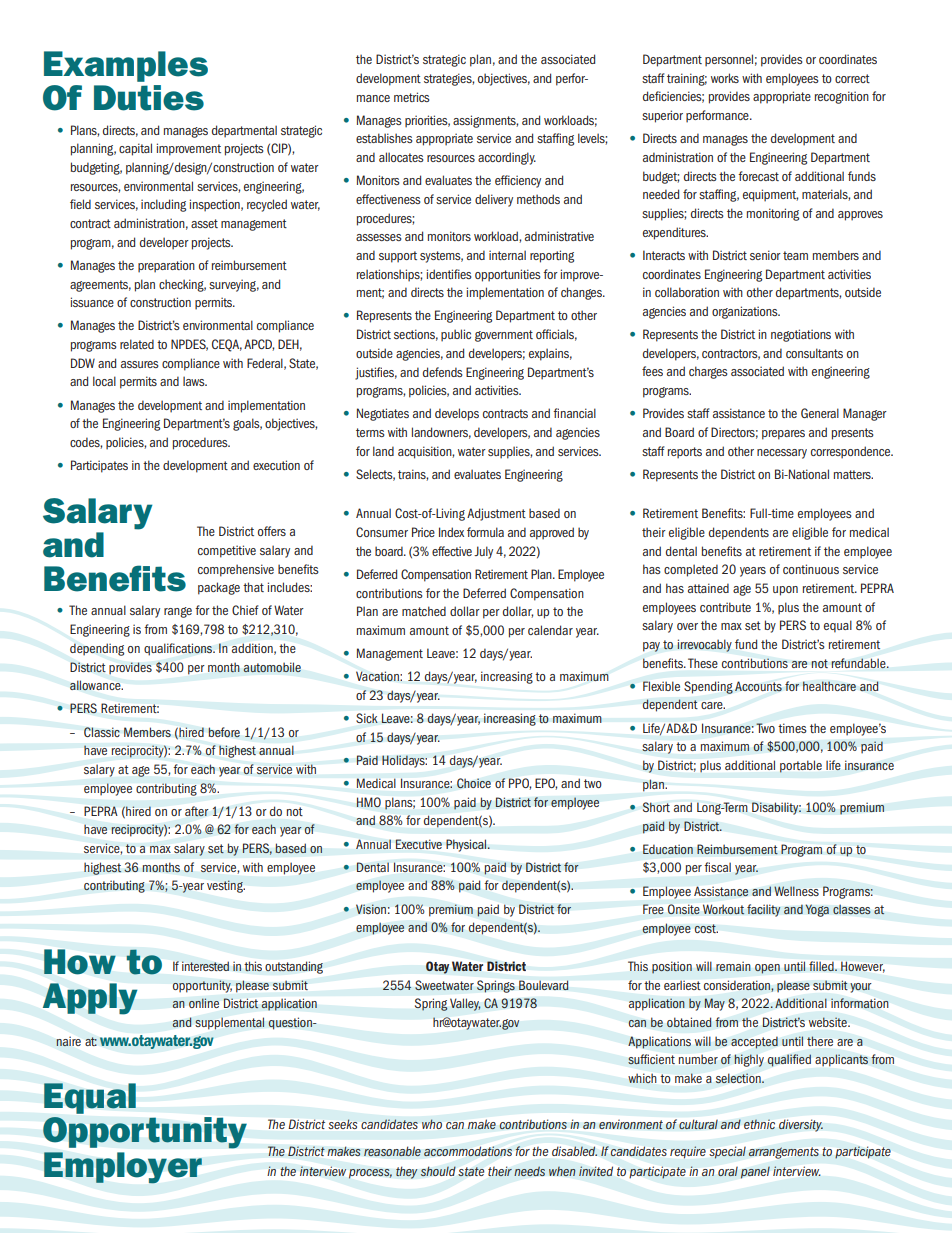  Describe the element at coordinates (764, 910) in the screenshot. I see `facility` at that location.
